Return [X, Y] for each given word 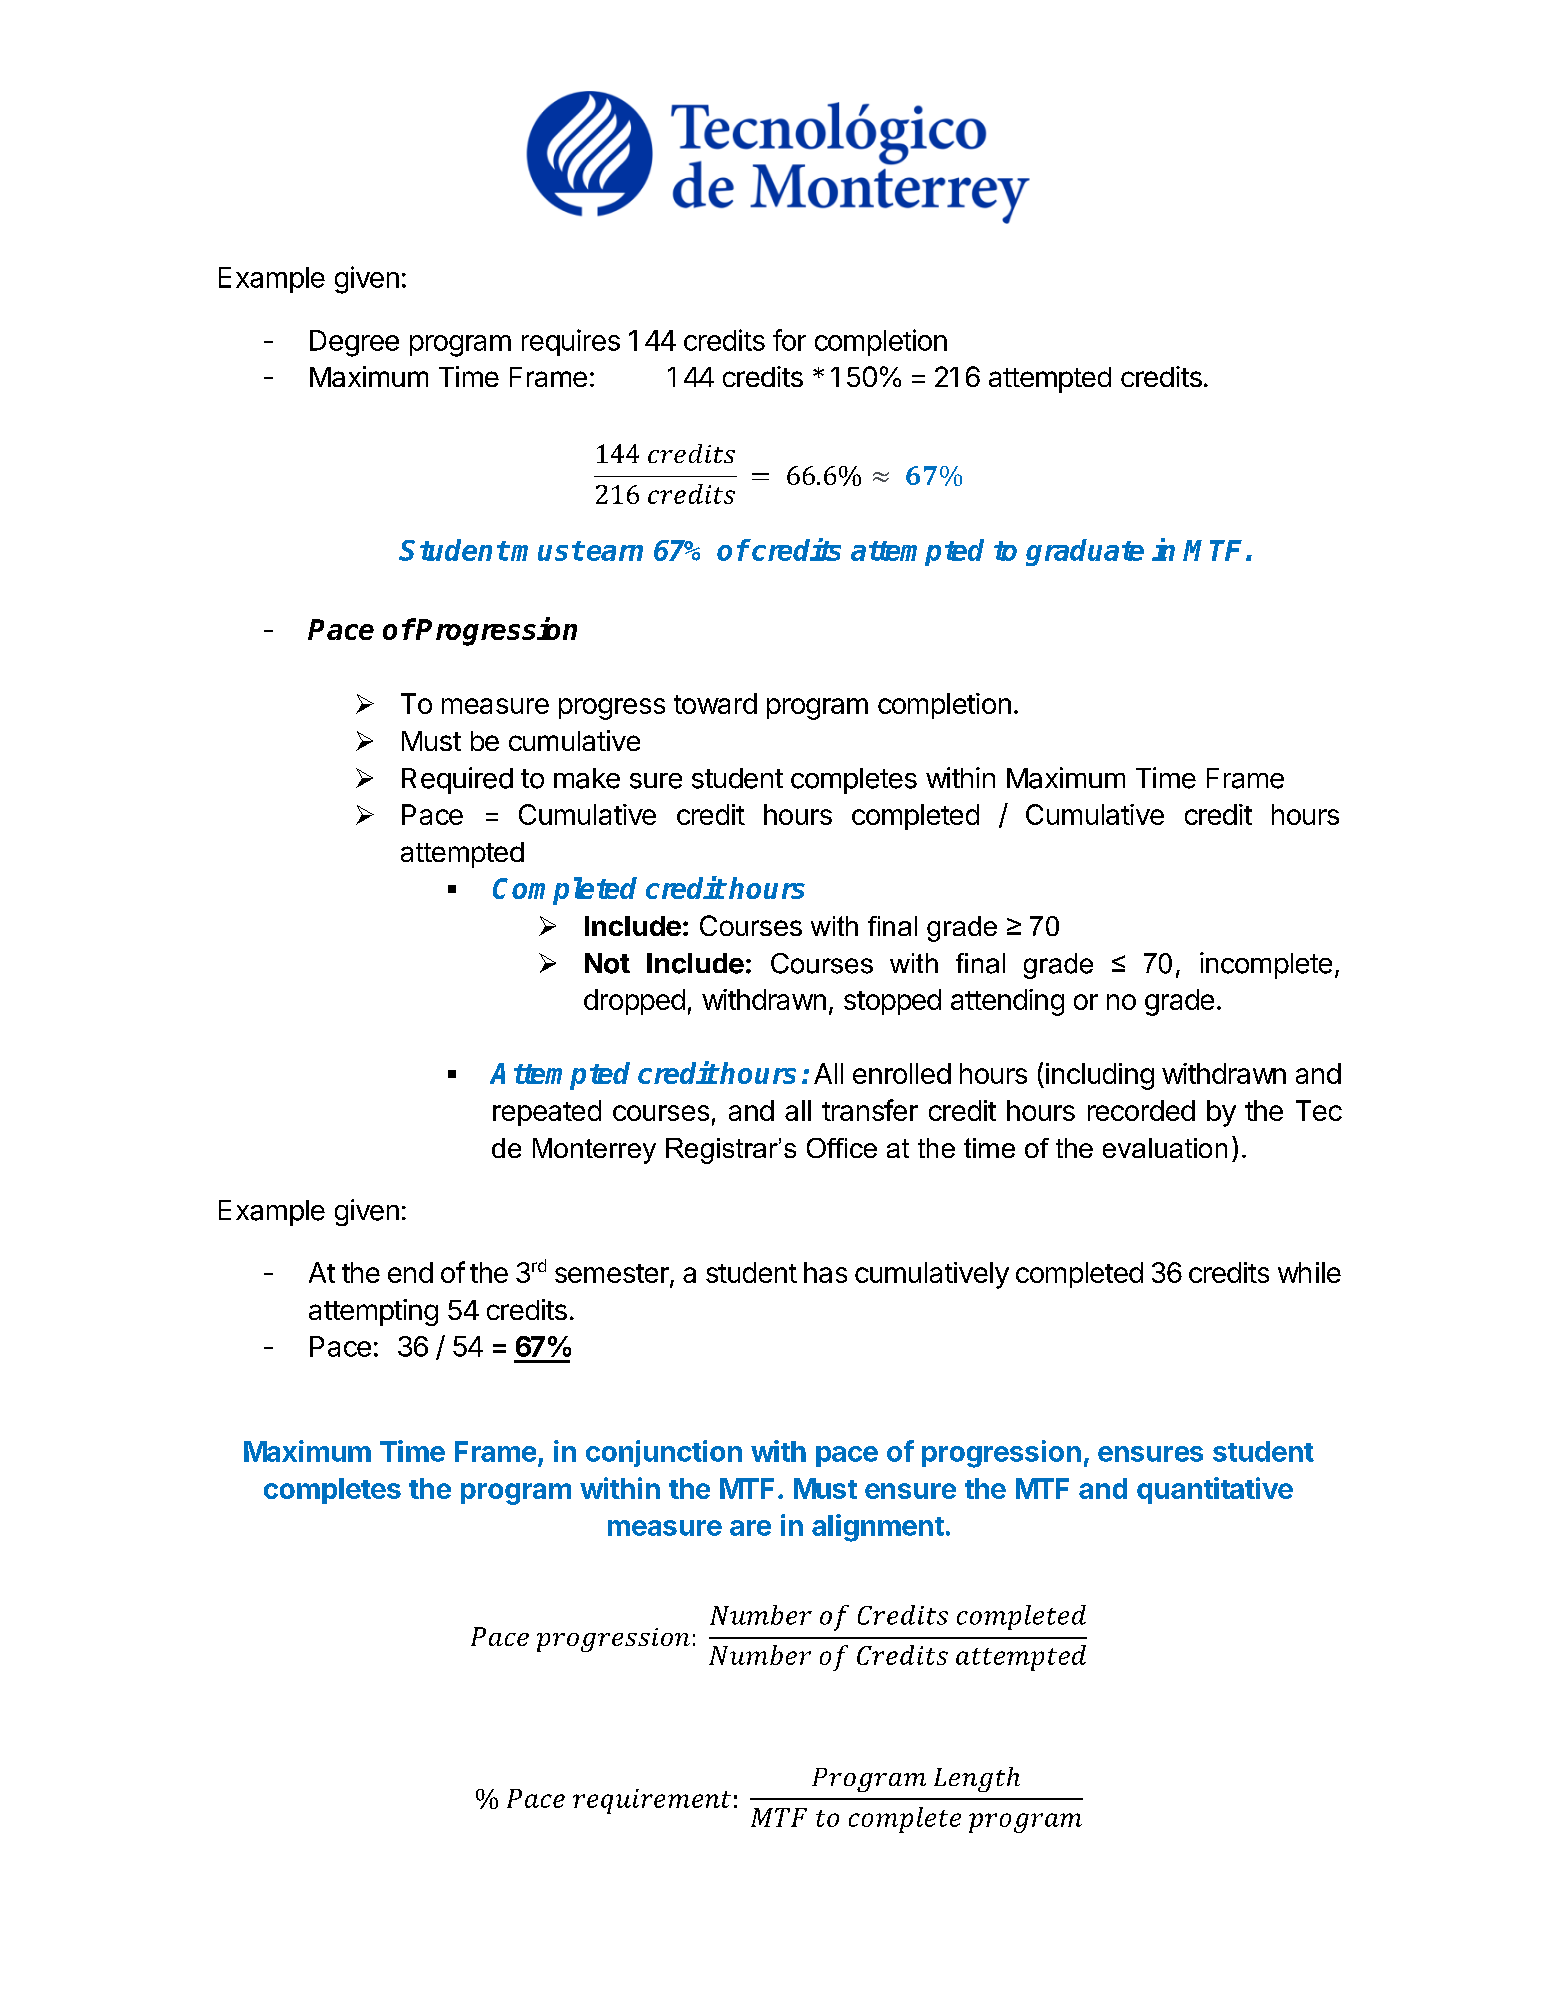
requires [571, 342]
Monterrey [594, 1151]
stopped [892, 1002]
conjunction [664, 1453]
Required [457, 780]
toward [715, 703]
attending [1007, 1002]
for [789, 340]
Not [607, 963]
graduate [1085, 552]
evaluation [1165, 1148]
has [825, 1272]
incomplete [1266, 965]
